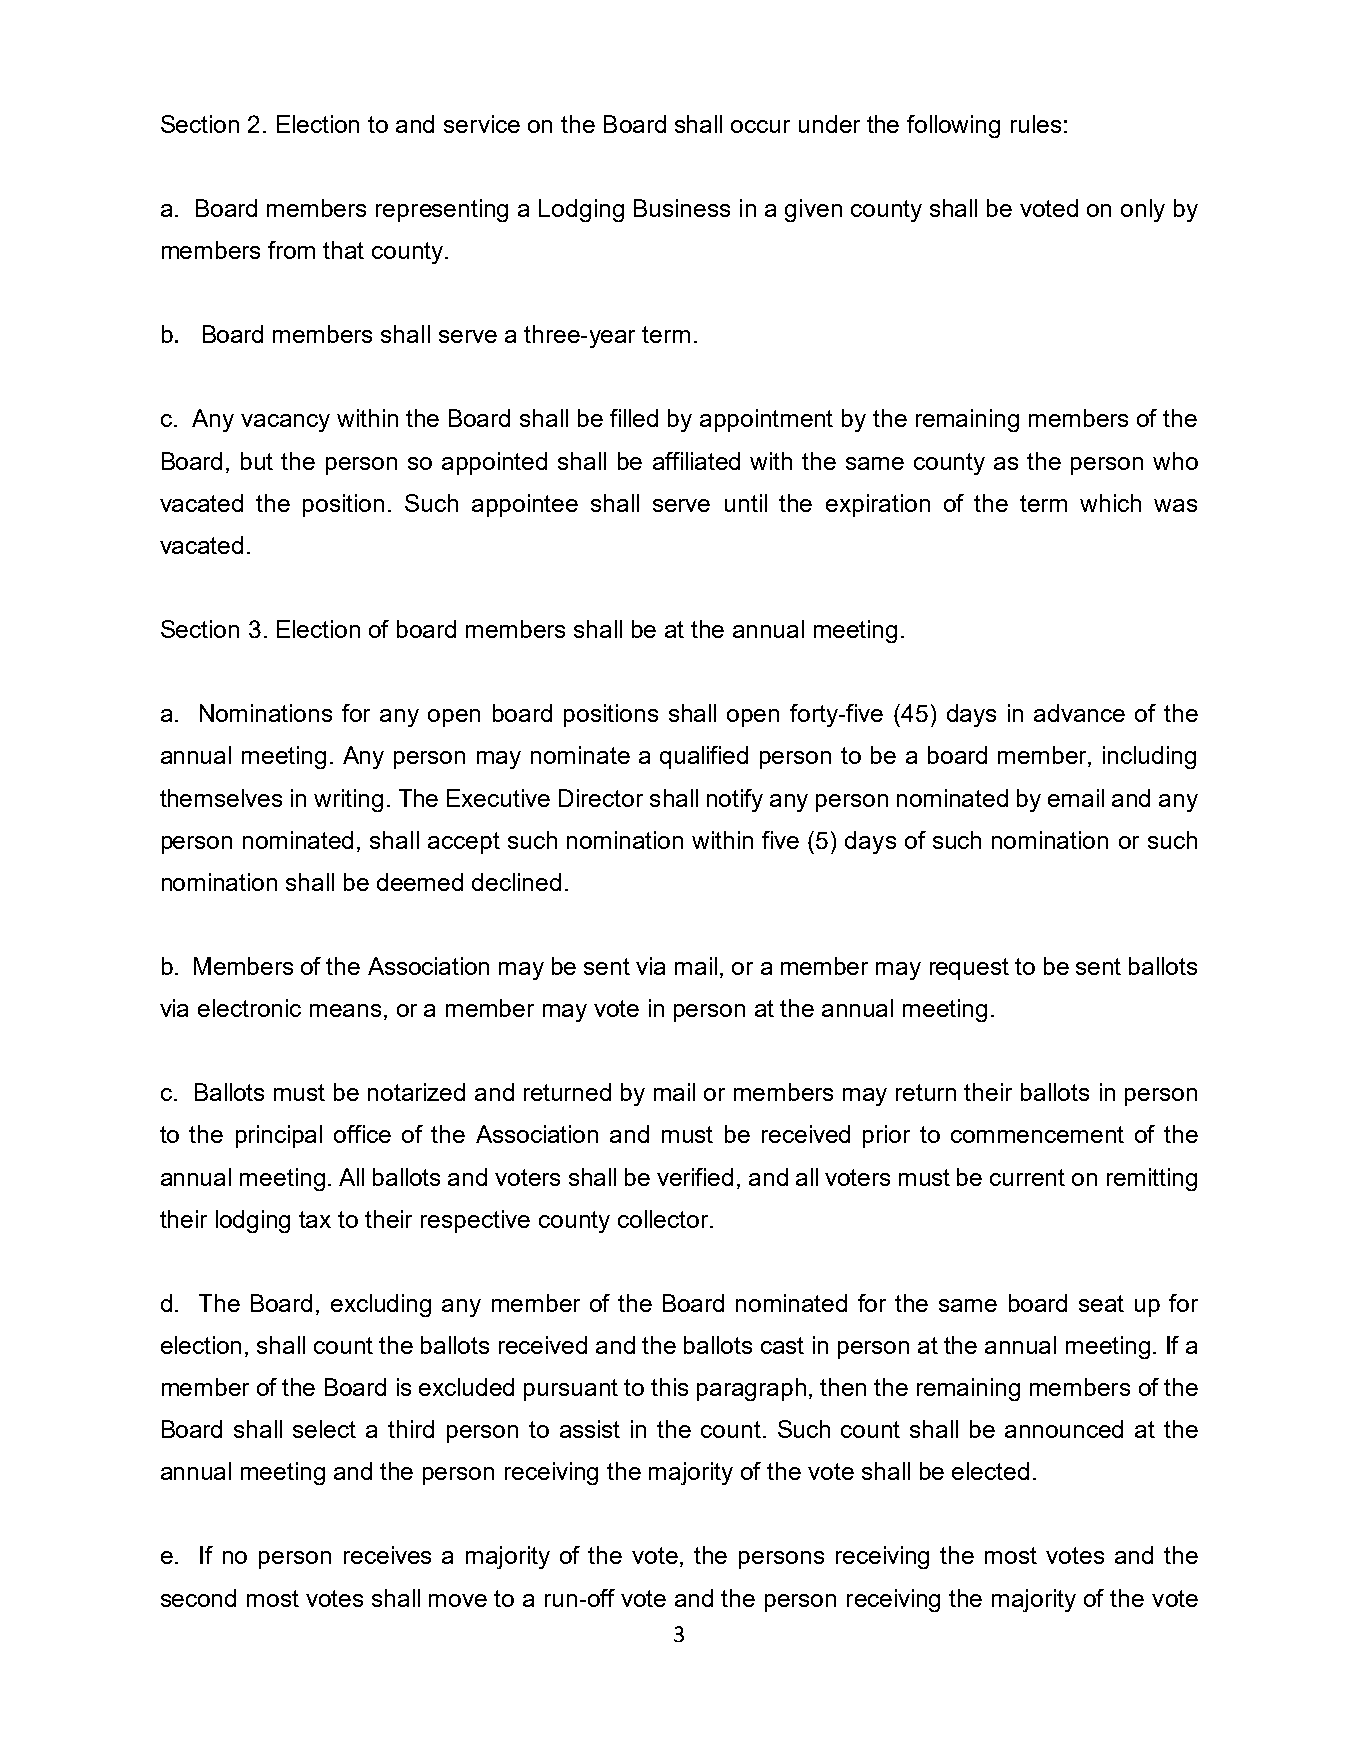 The height and width of the page is (1758, 1358). Describe the element at coordinates (1037, 1134) in the page. I see `commencement` at that location.
